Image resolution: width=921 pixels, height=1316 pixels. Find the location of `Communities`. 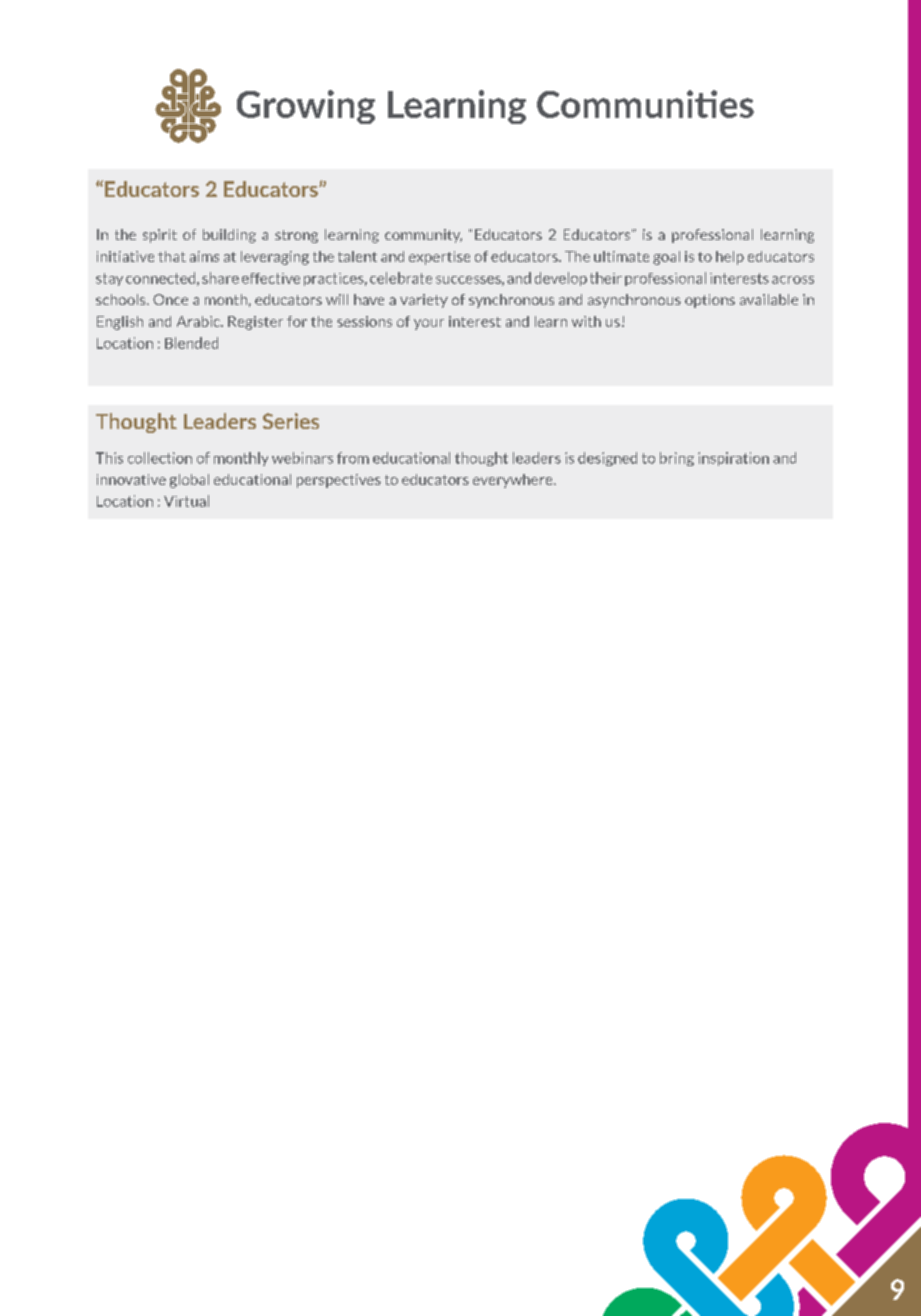

Communities is located at coordinates (645, 104).
